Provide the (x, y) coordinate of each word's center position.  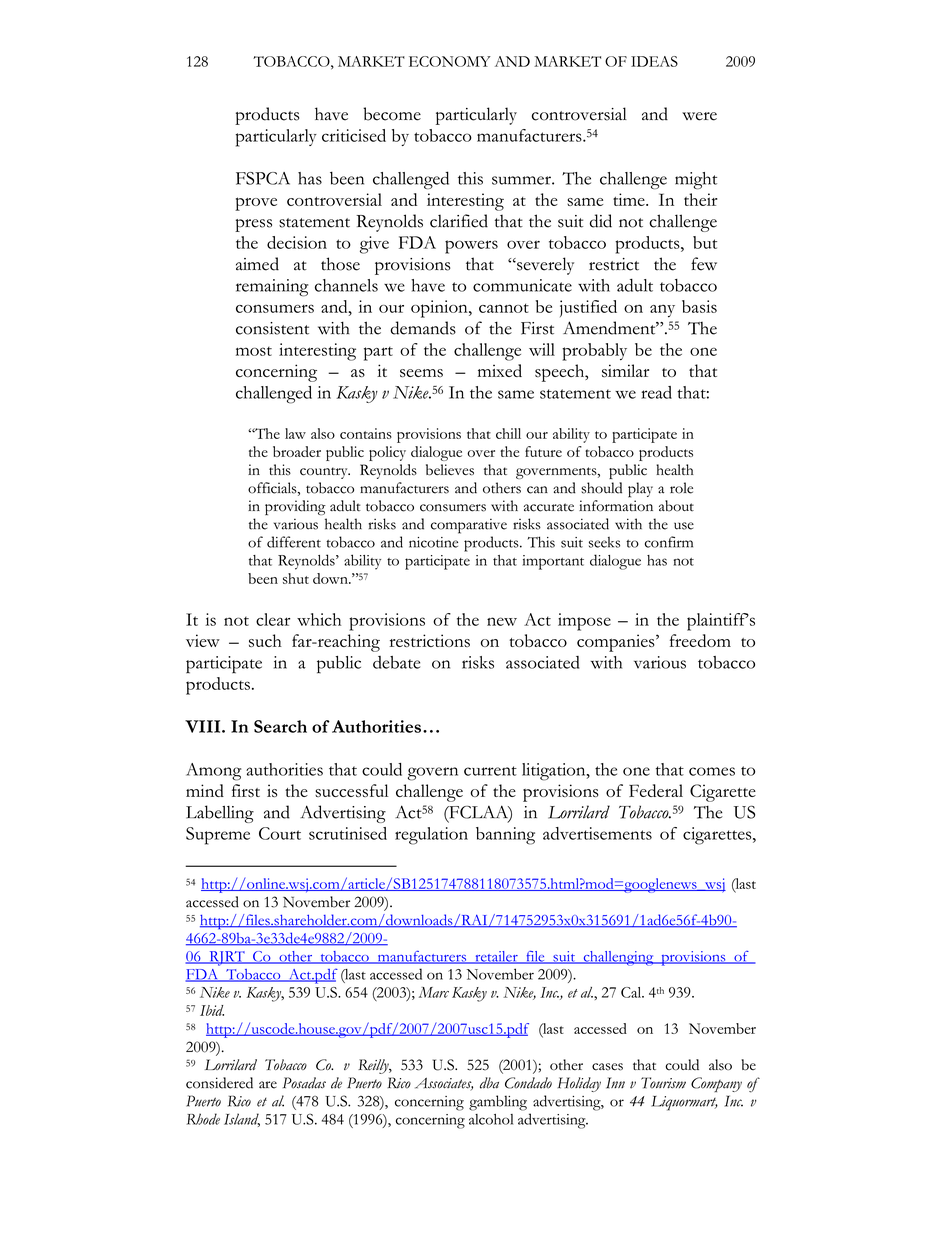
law (295, 433)
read (656, 392)
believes (450, 470)
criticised (354, 135)
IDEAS (654, 61)
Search (280, 726)
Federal (656, 790)
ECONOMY (450, 61)
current (490, 771)
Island (242, 1120)
